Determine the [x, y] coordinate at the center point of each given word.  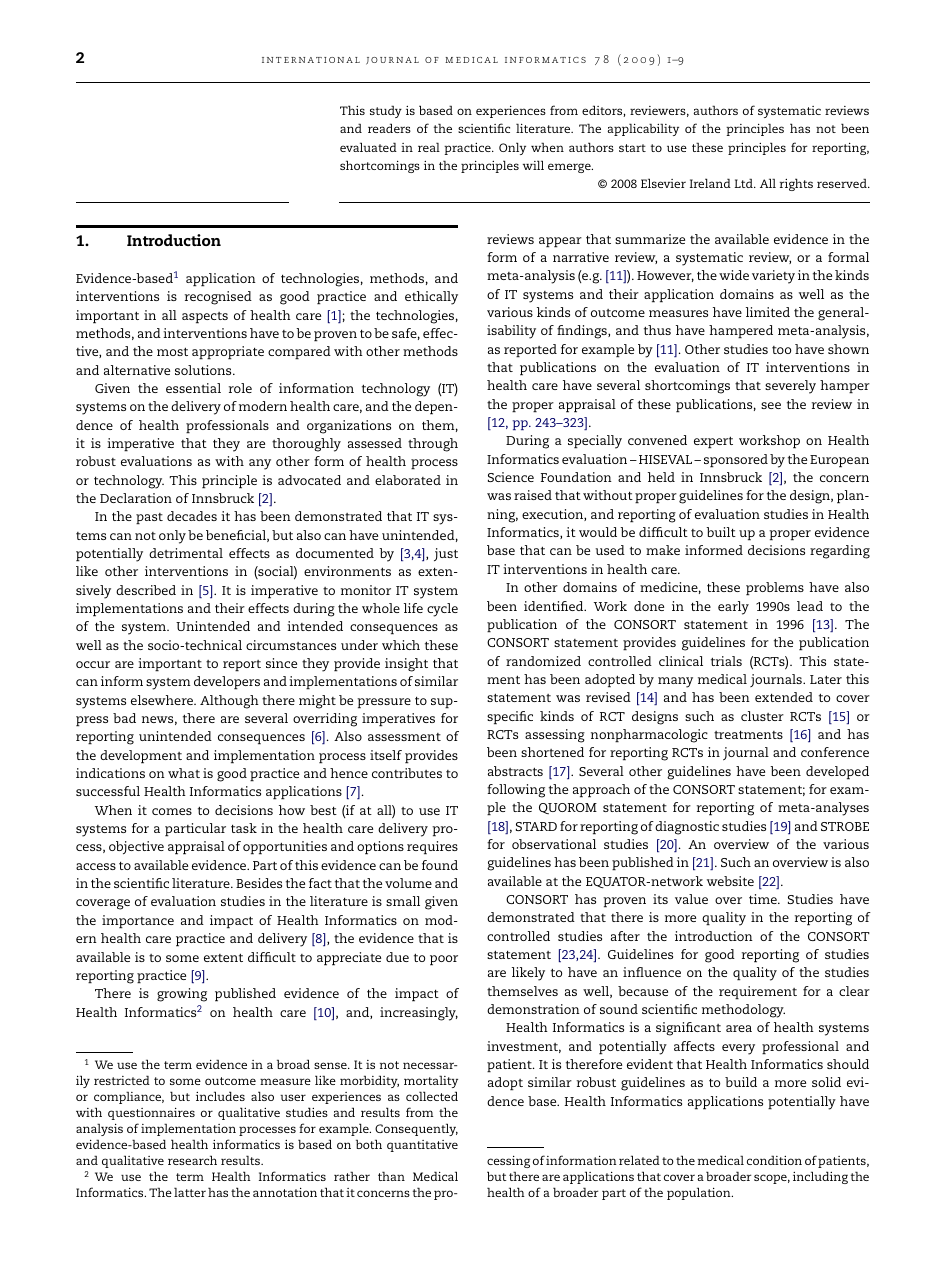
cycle [442, 610]
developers [227, 683]
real [429, 147]
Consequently [416, 1129]
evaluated [368, 147]
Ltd [745, 183]
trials [726, 661]
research [192, 1160]
